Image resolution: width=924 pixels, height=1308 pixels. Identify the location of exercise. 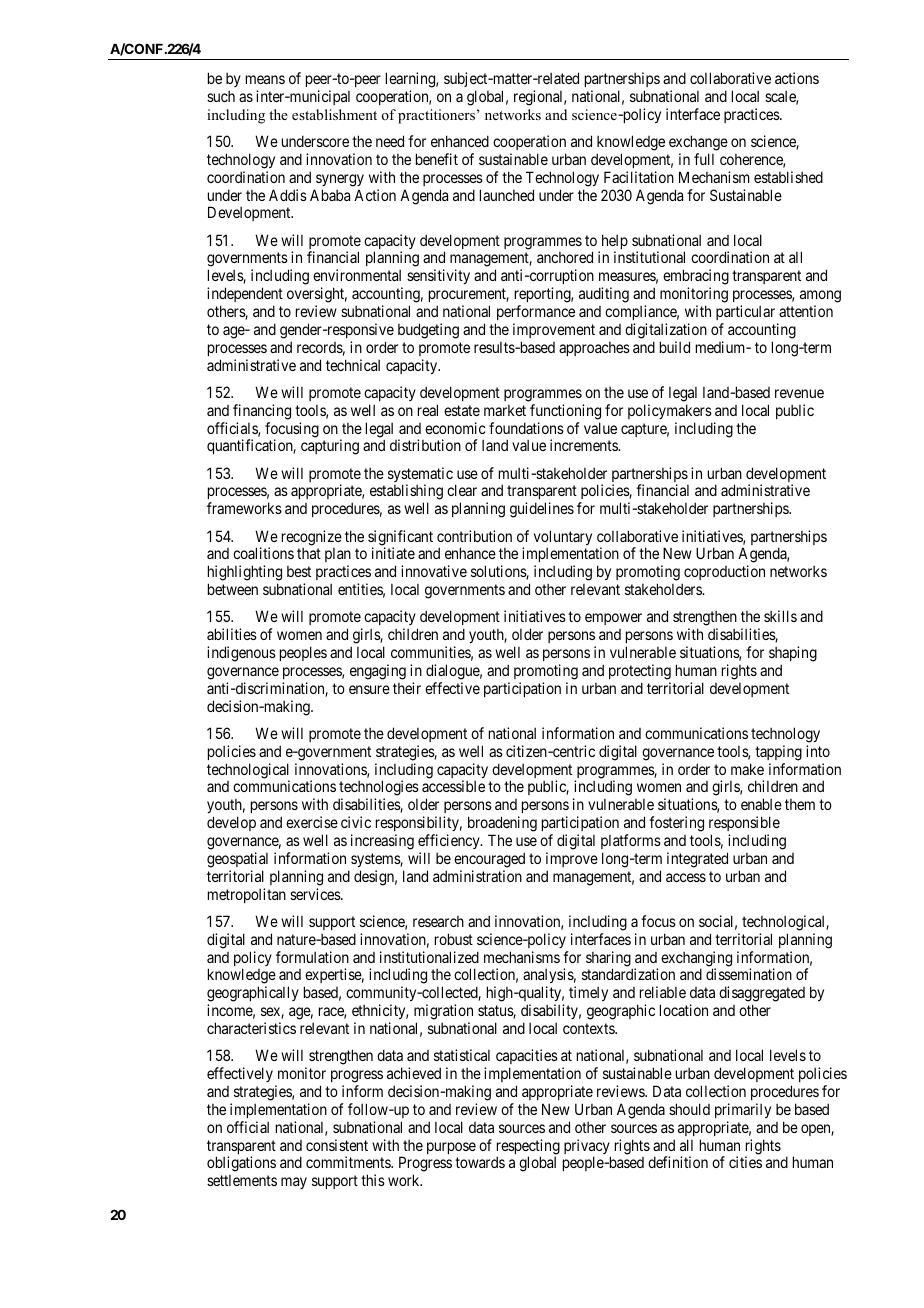
(312, 822).
